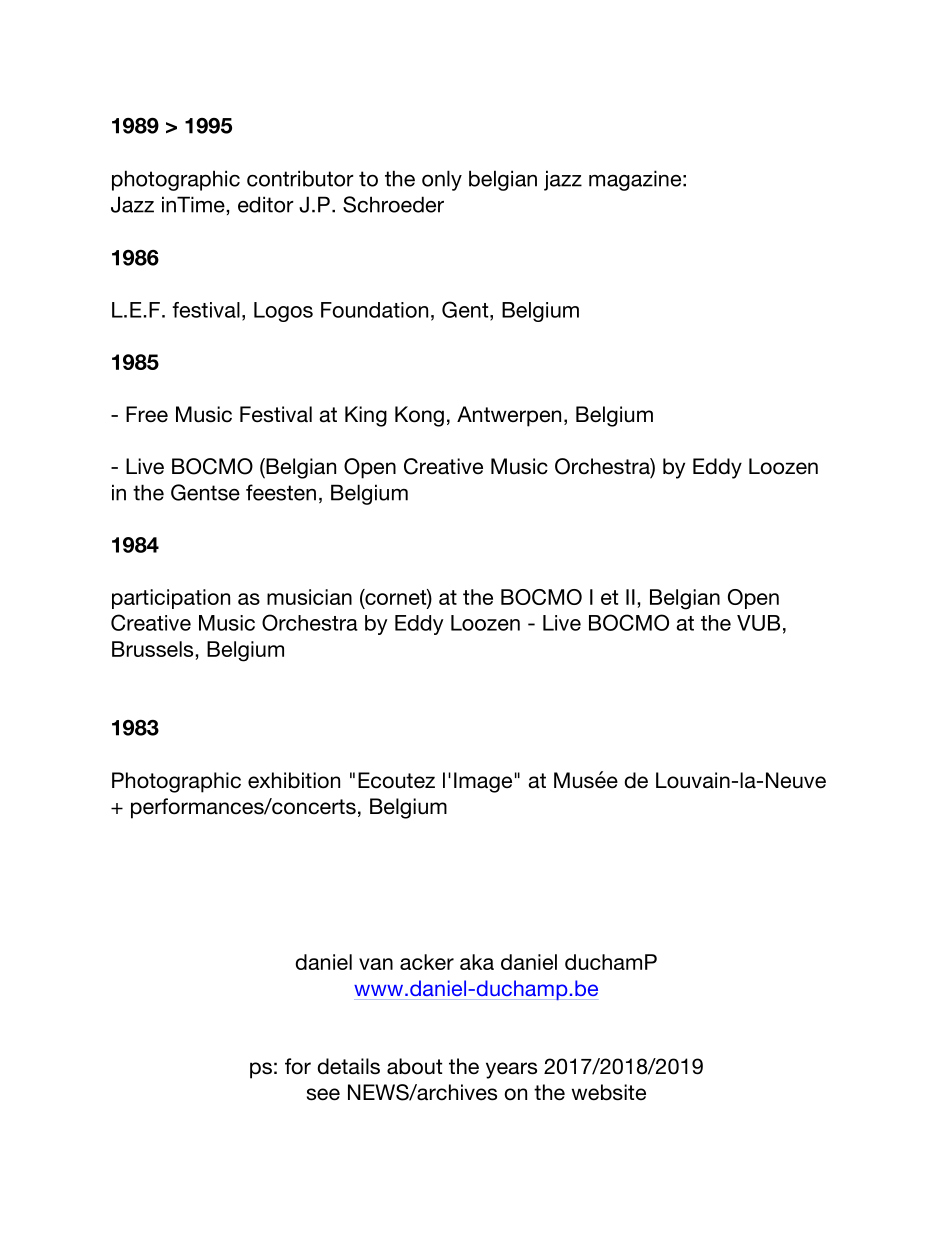 This document has width=952, height=1233. What do you see at coordinates (477, 962) in the document?
I see `aka` at bounding box center [477, 962].
